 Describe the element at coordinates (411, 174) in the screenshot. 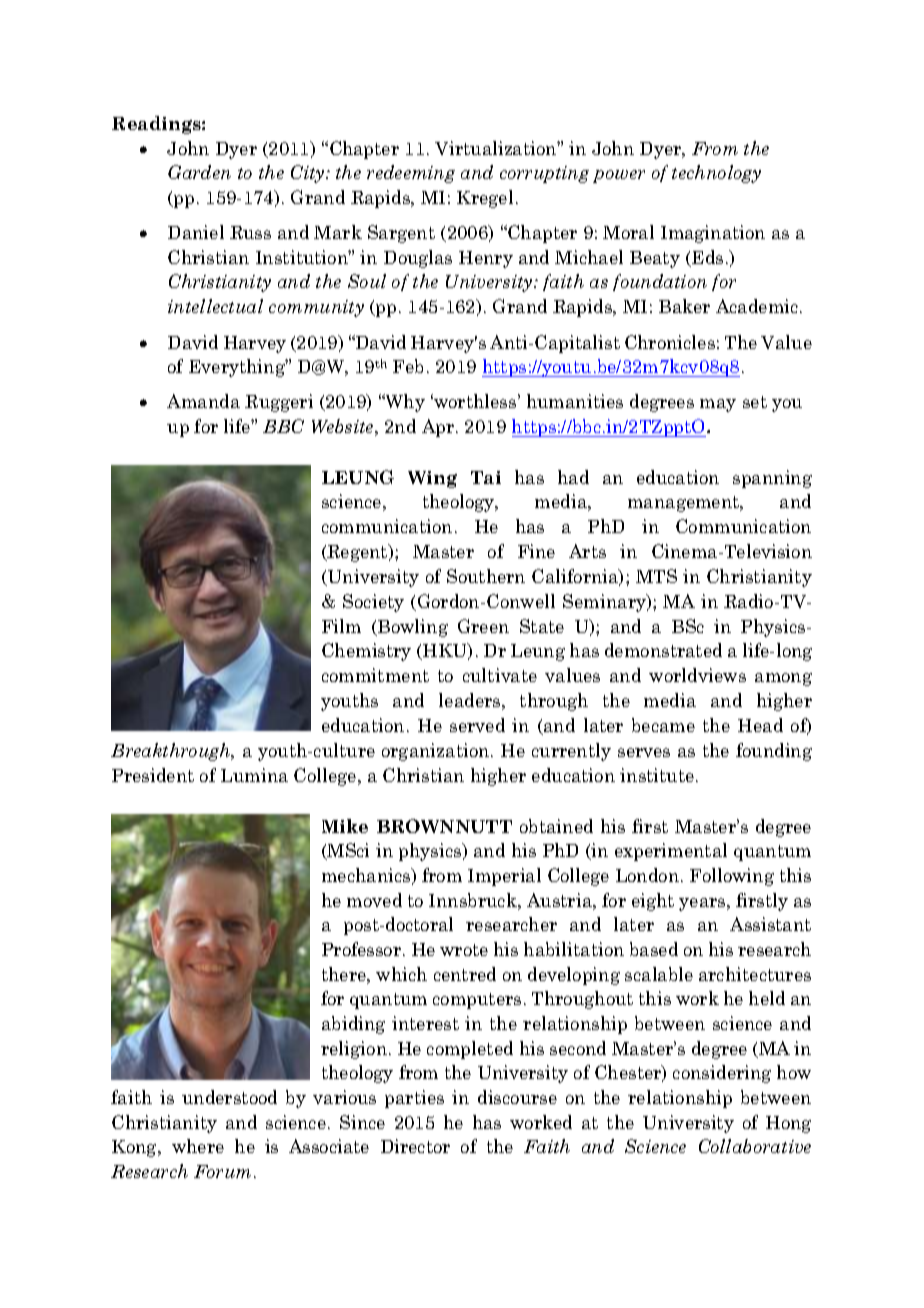

I see `redeeming` at that location.
